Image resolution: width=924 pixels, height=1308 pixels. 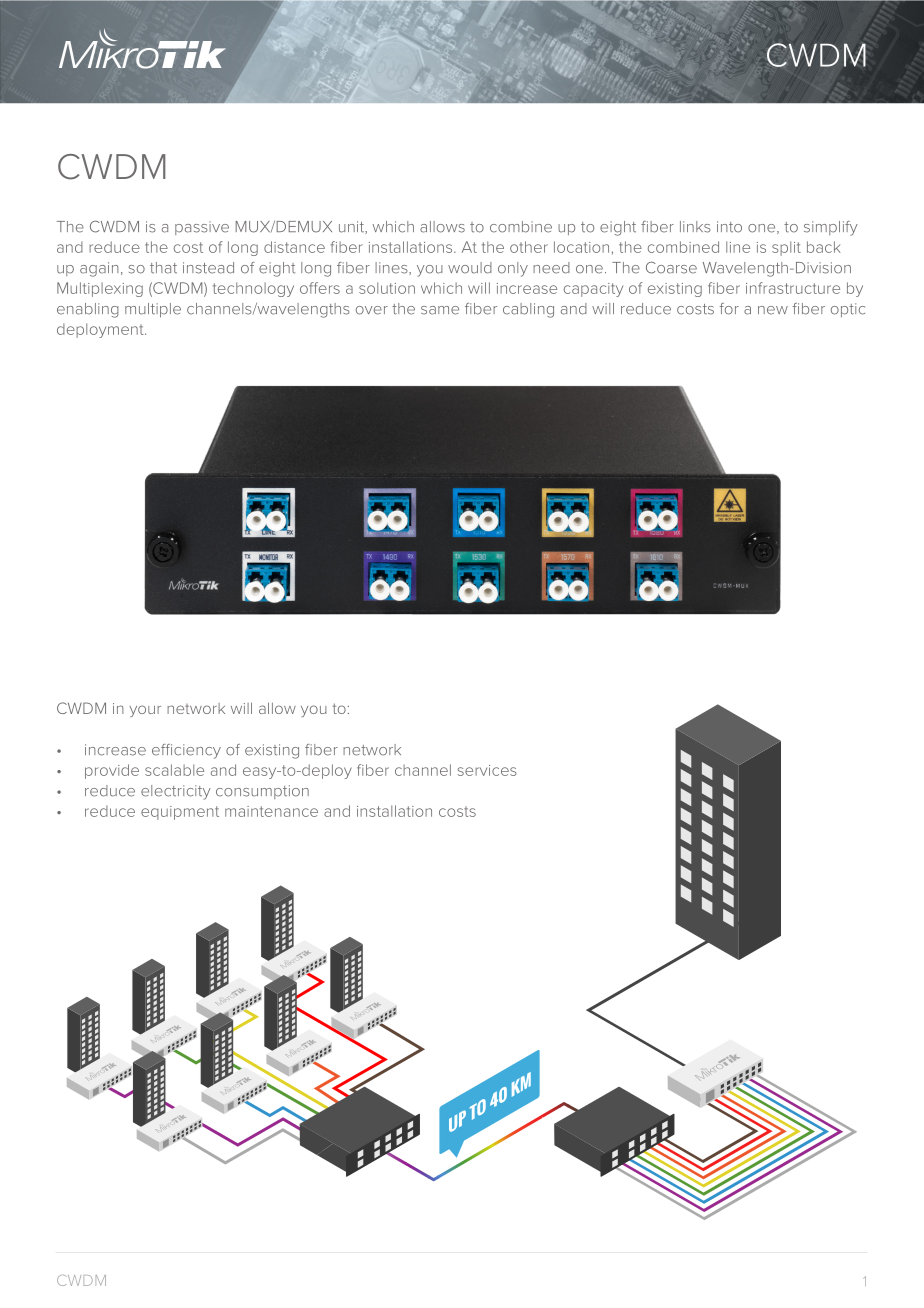 What do you see at coordinates (440, 310) in the page?
I see `same` at bounding box center [440, 310].
